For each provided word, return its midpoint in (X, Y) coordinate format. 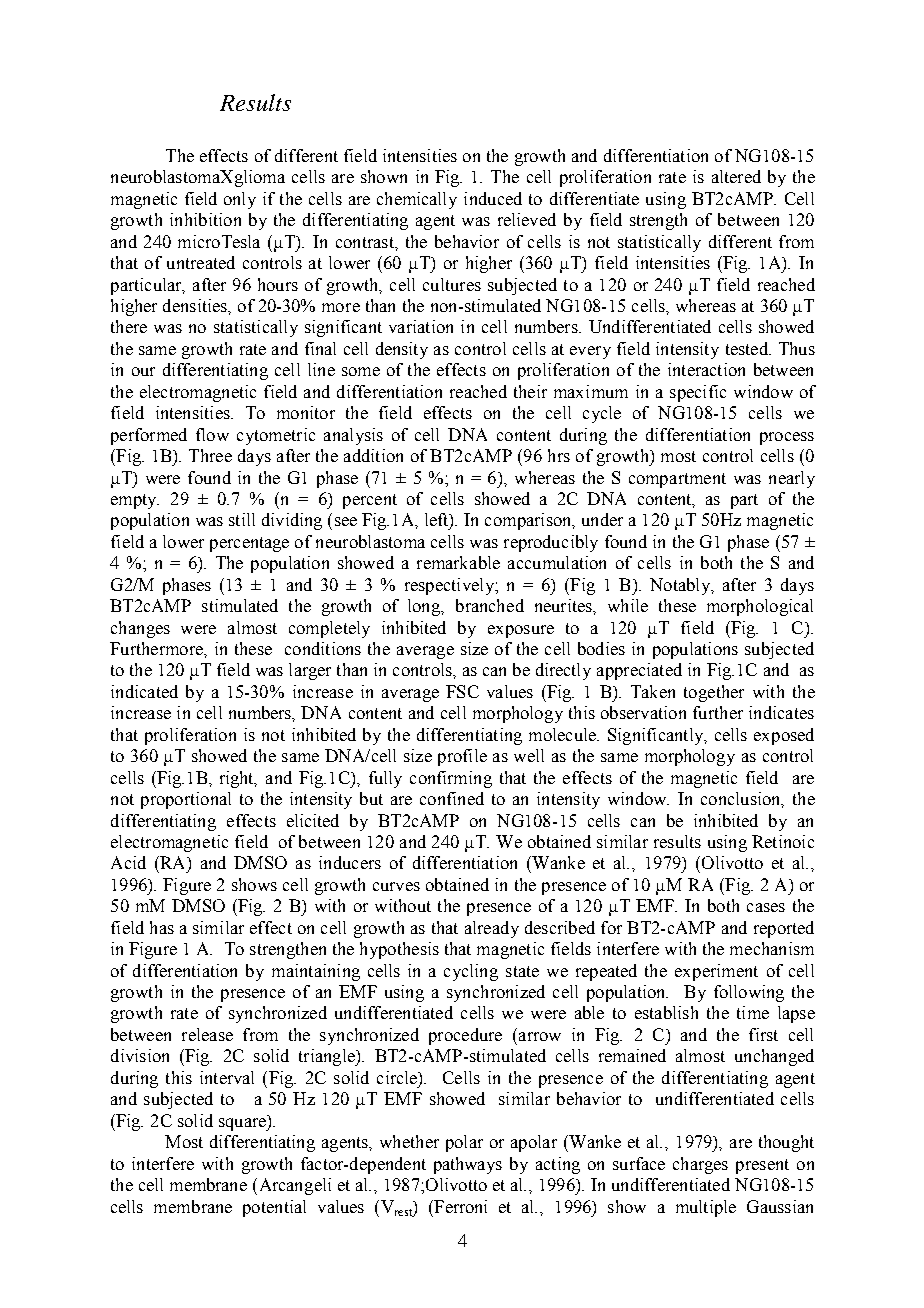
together (714, 693)
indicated (144, 691)
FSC (462, 691)
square (243, 1124)
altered (736, 176)
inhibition (205, 219)
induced (493, 198)
